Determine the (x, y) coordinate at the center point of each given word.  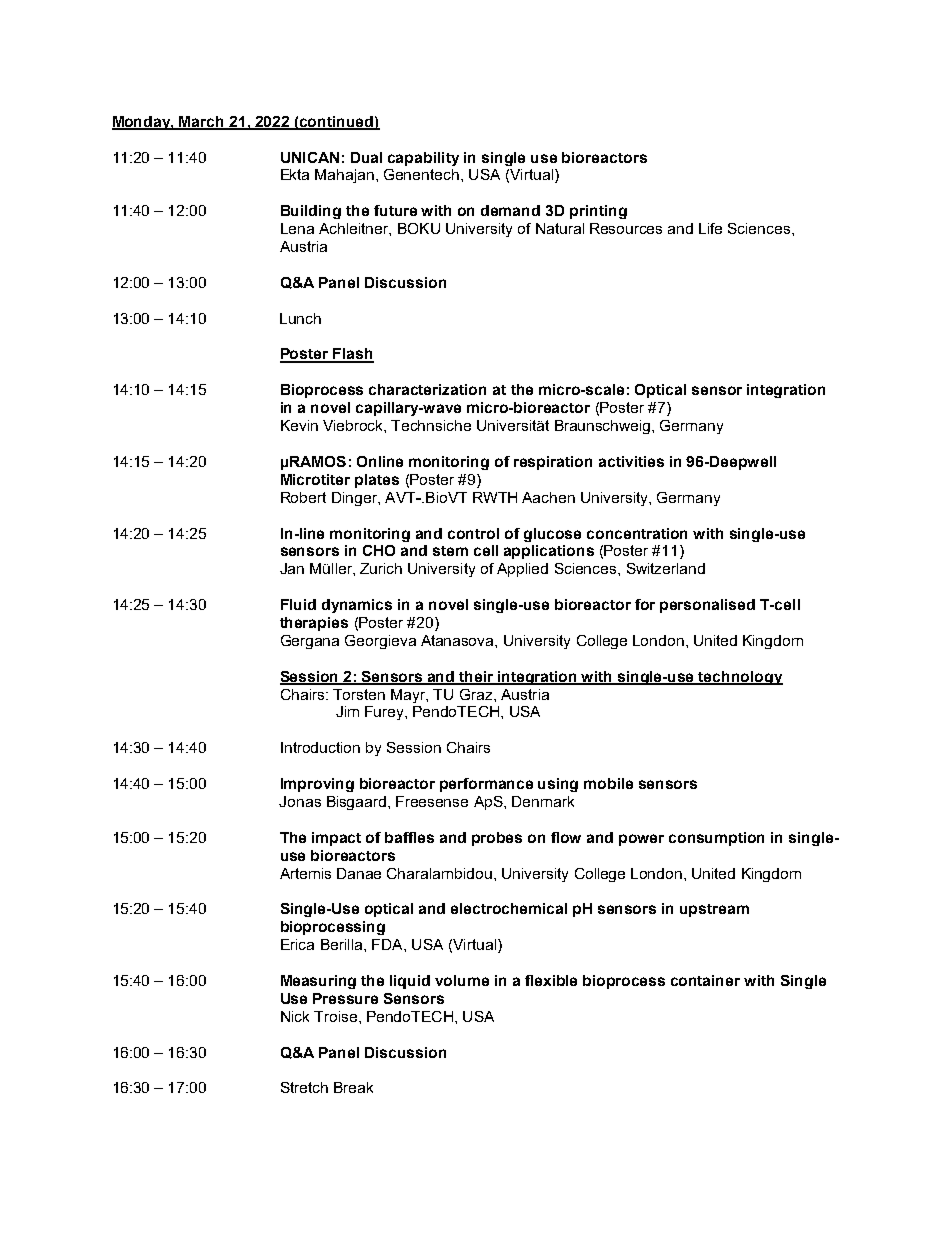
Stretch (304, 1087)
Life (710, 228)
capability (423, 159)
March (202, 122)
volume (462, 980)
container (705, 980)
